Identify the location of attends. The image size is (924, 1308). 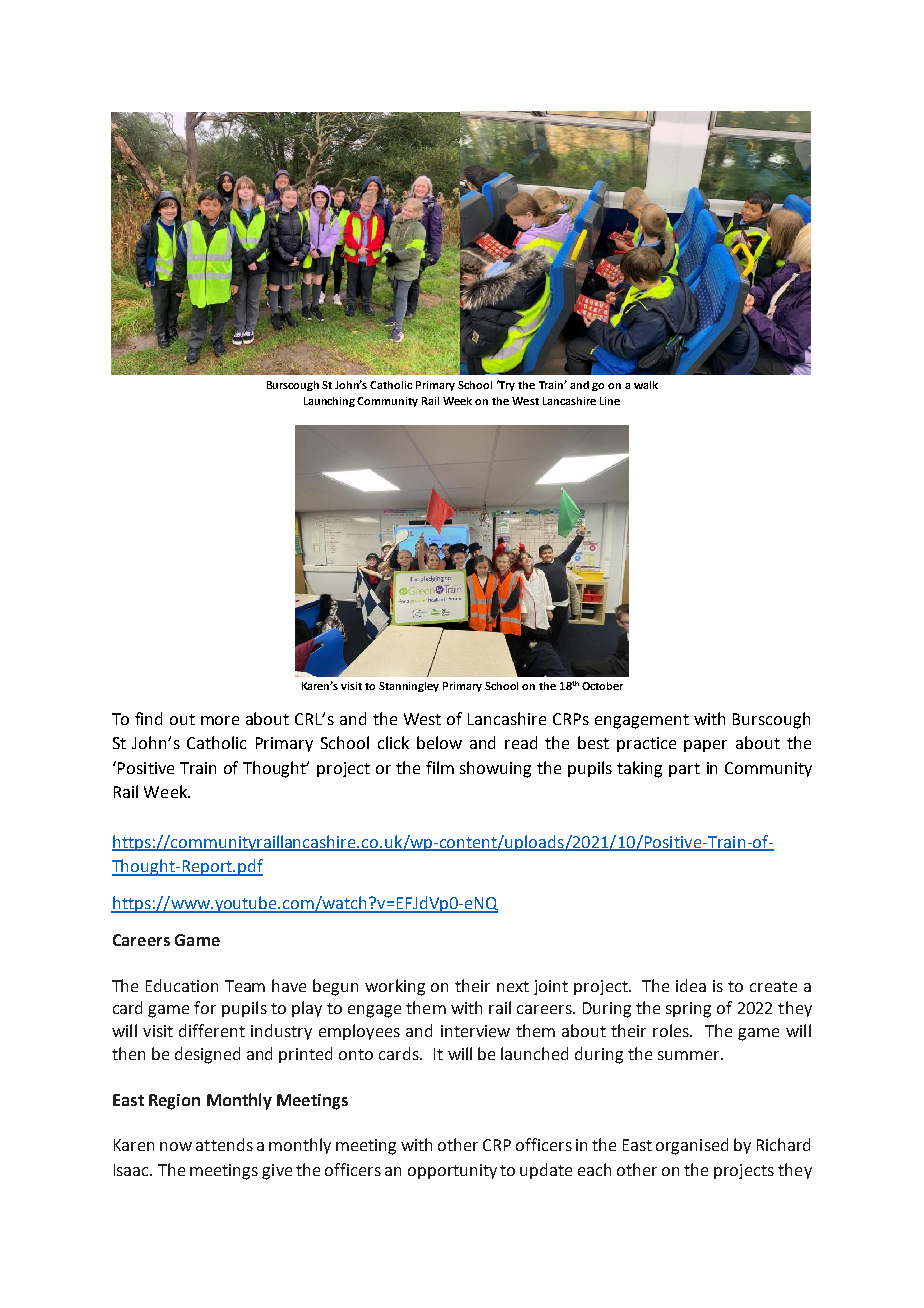
(224, 1144).
